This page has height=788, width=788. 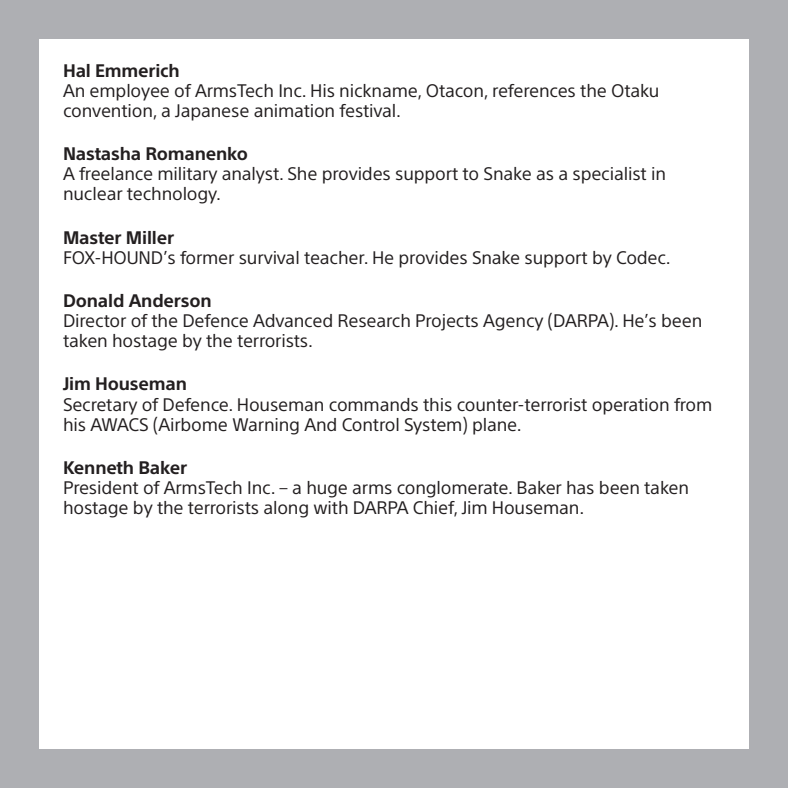 I want to click on employee, so click(x=129, y=92).
